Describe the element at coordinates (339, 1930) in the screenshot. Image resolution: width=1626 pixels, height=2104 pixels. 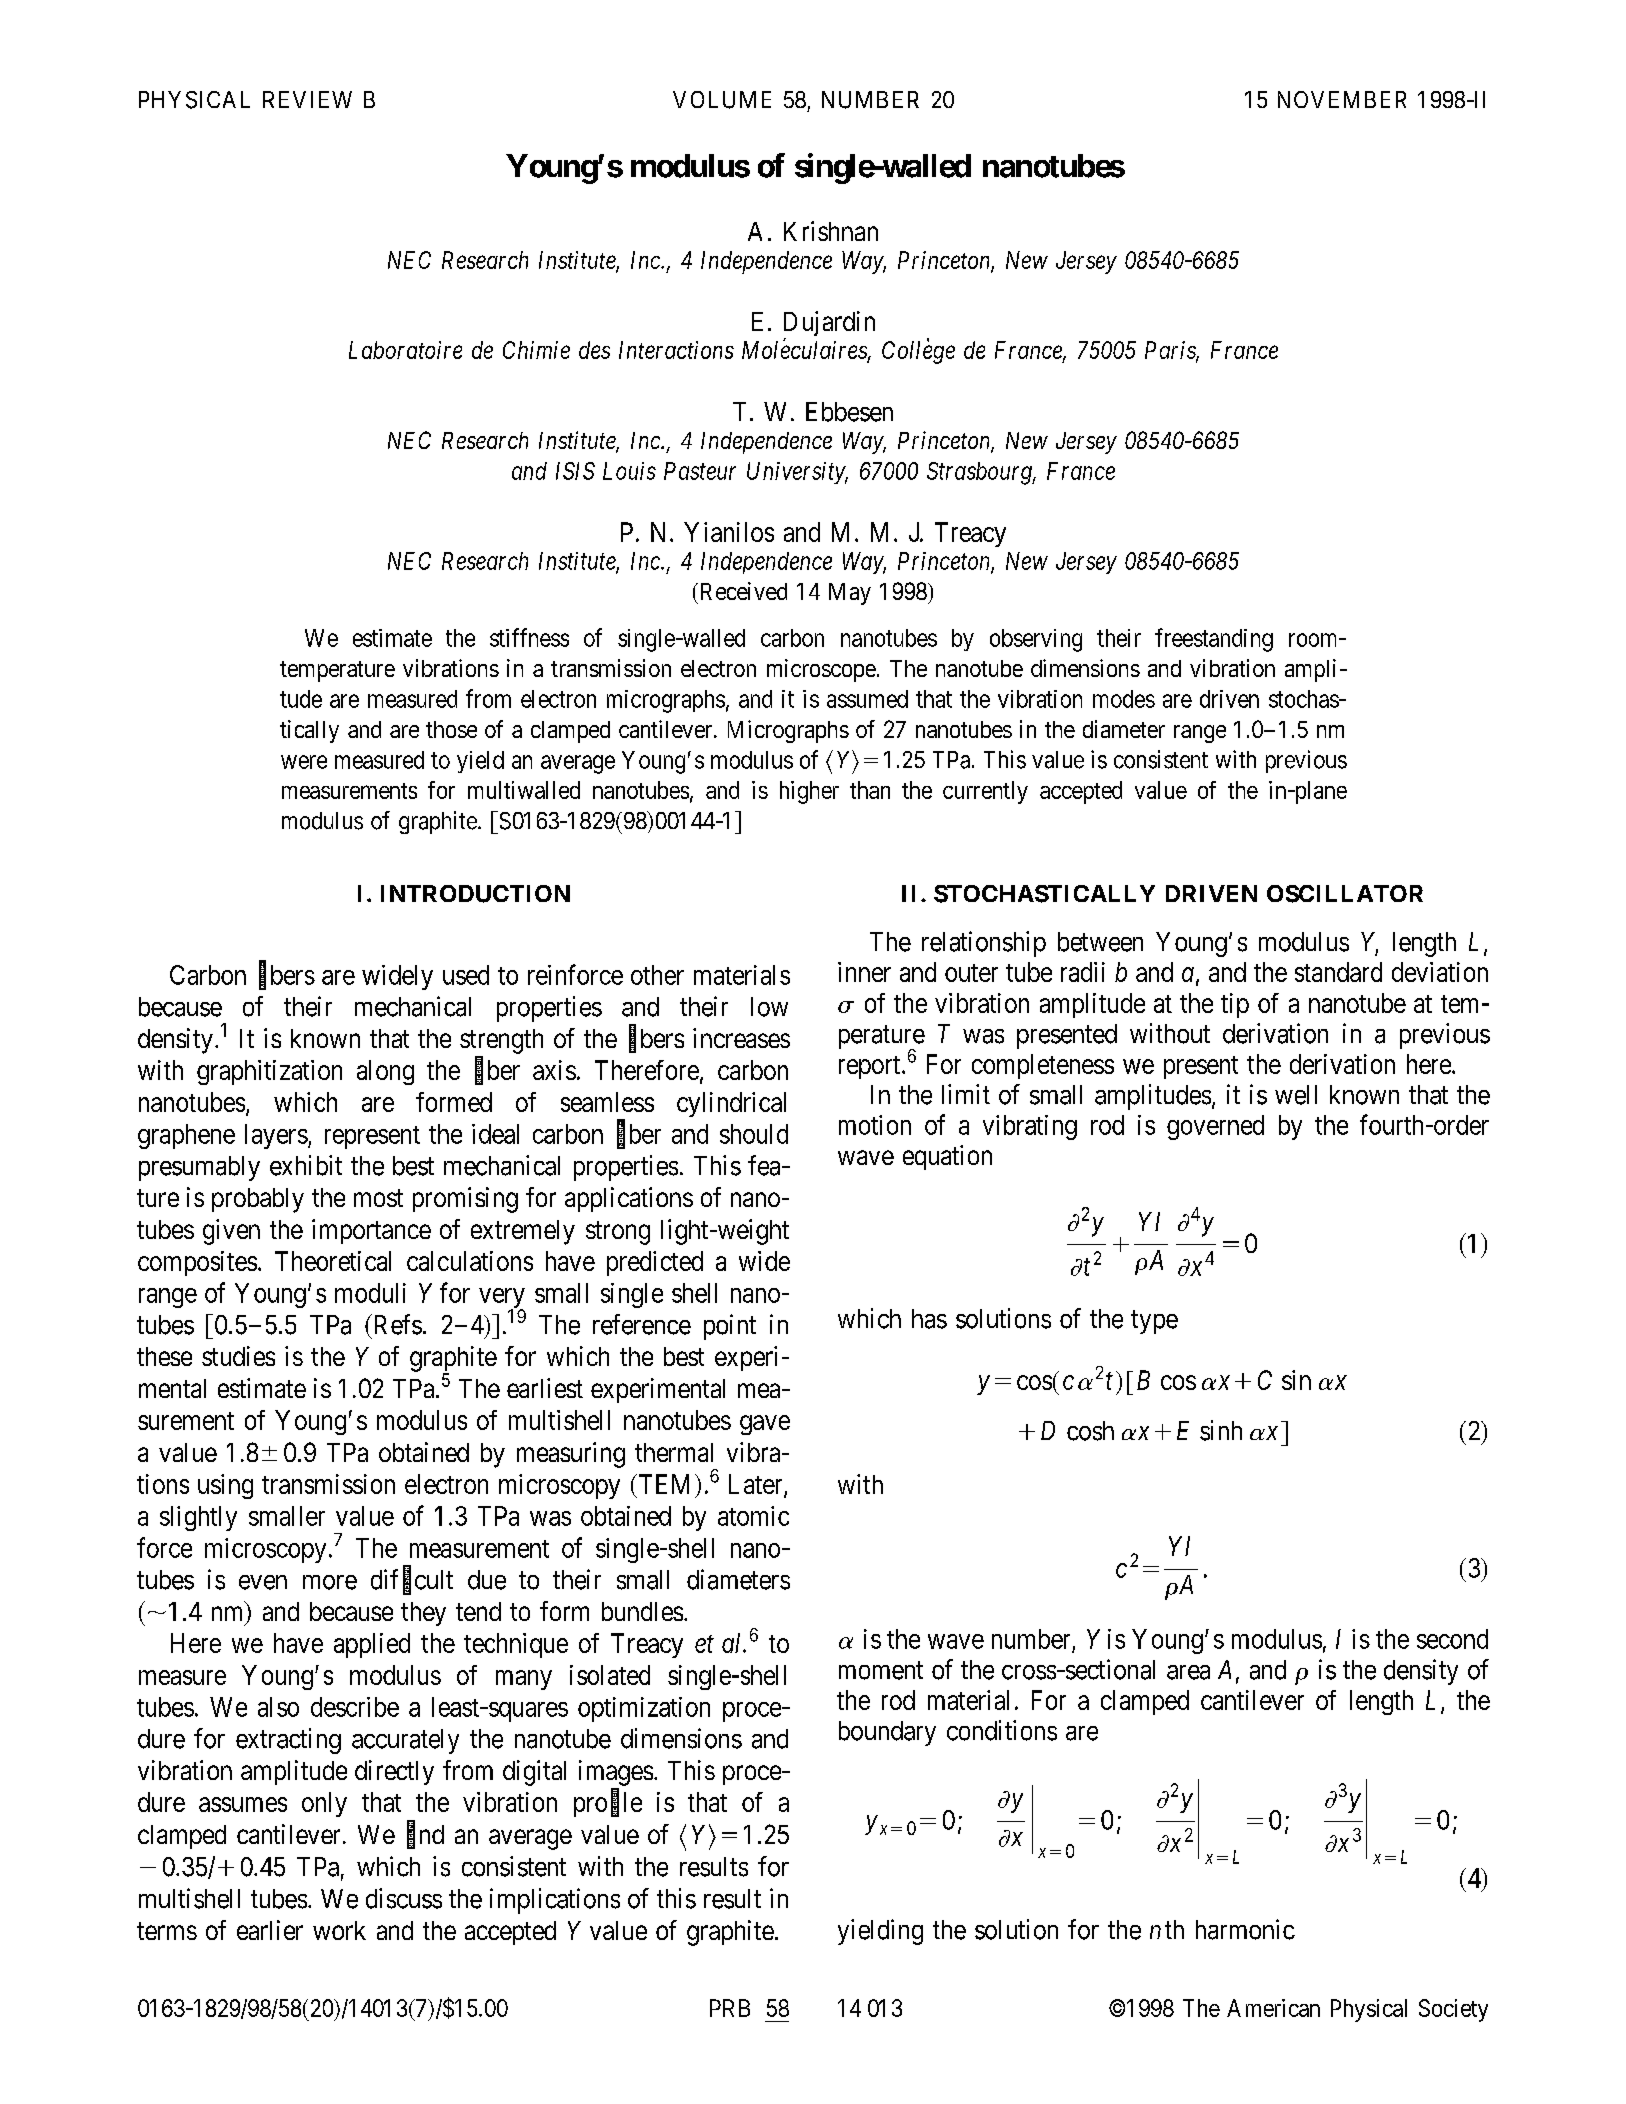
I see `work` at that location.
